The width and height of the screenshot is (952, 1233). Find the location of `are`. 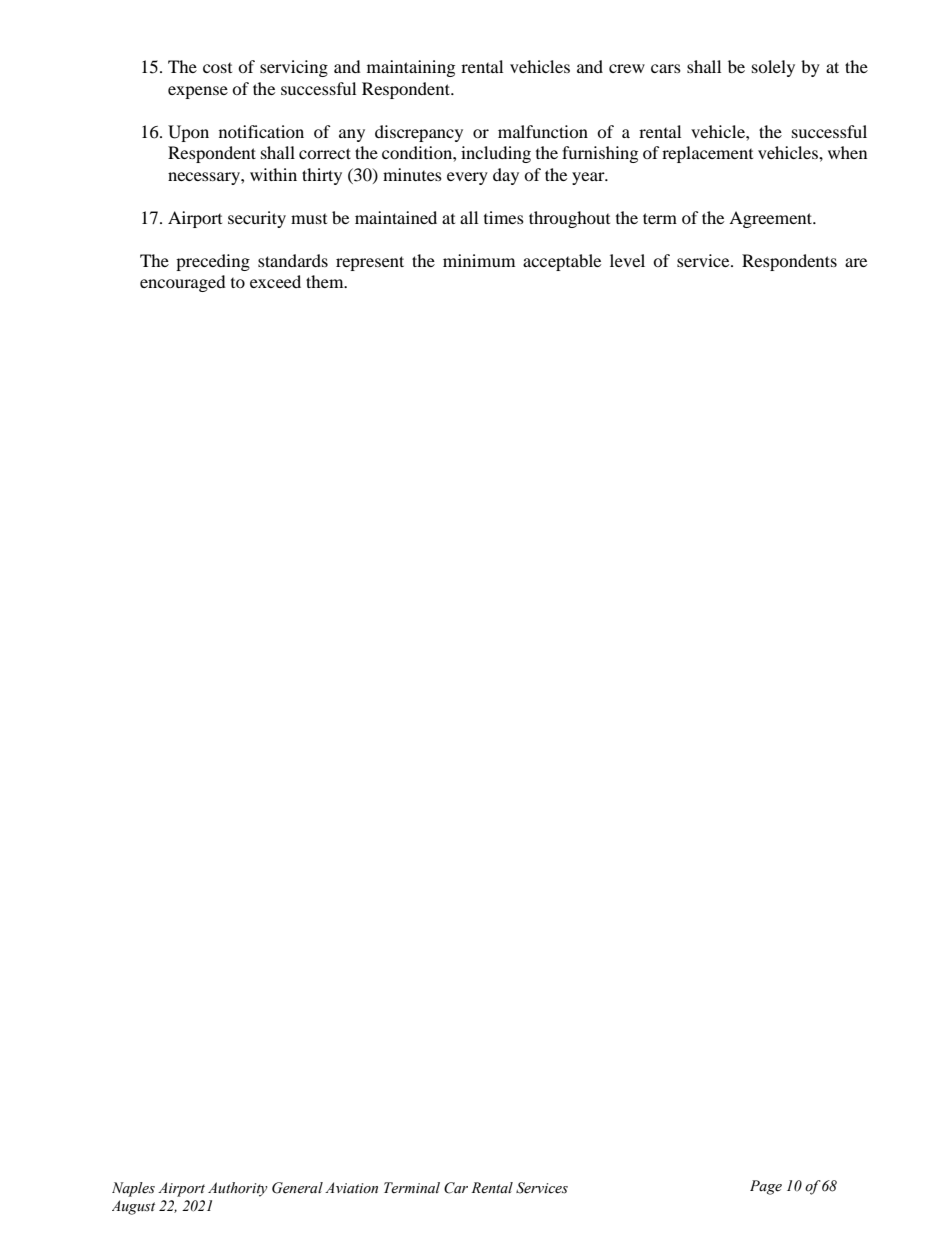

are is located at coordinates (856, 262).
